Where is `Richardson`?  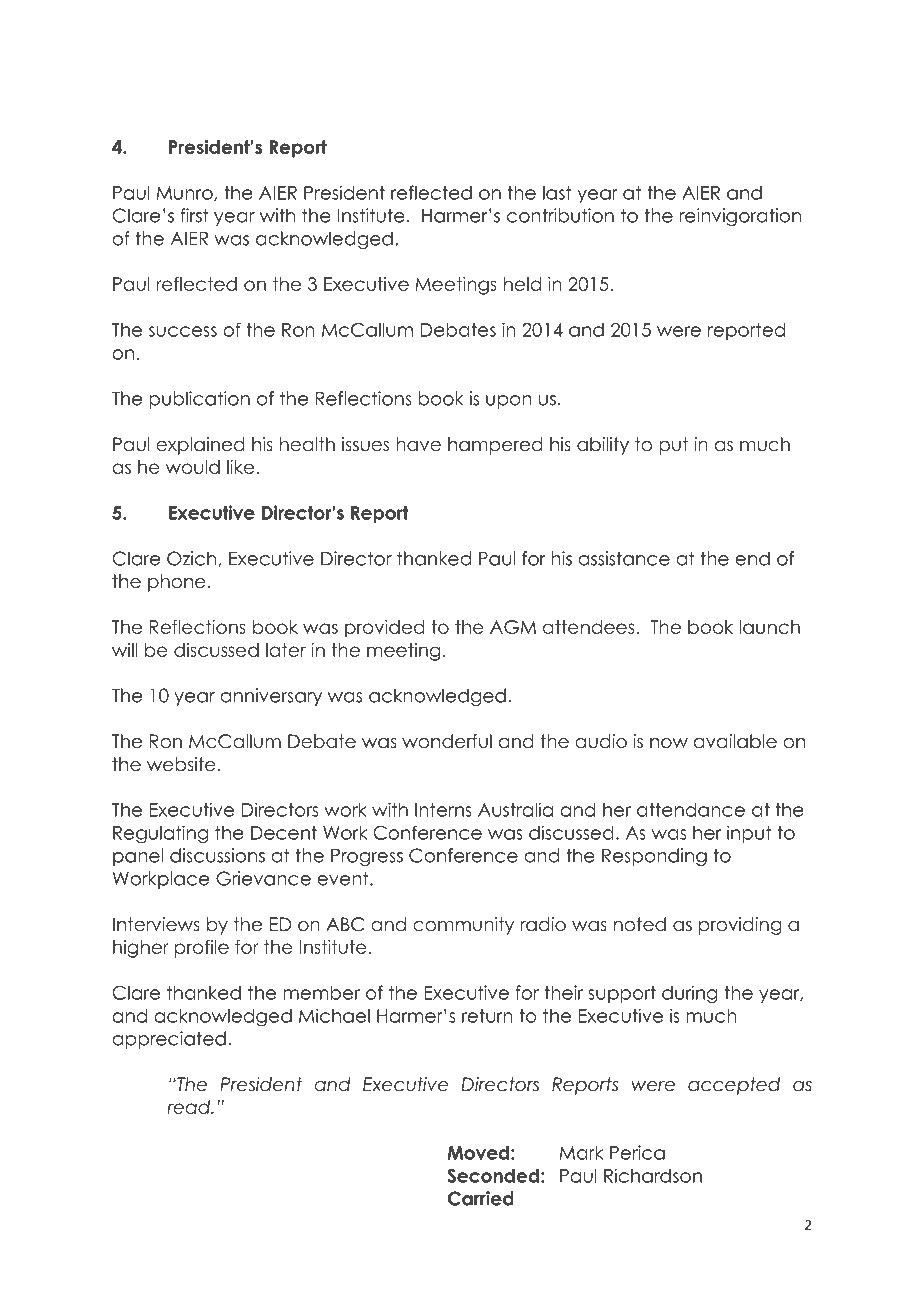
Richardson is located at coordinates (653, 1175).
